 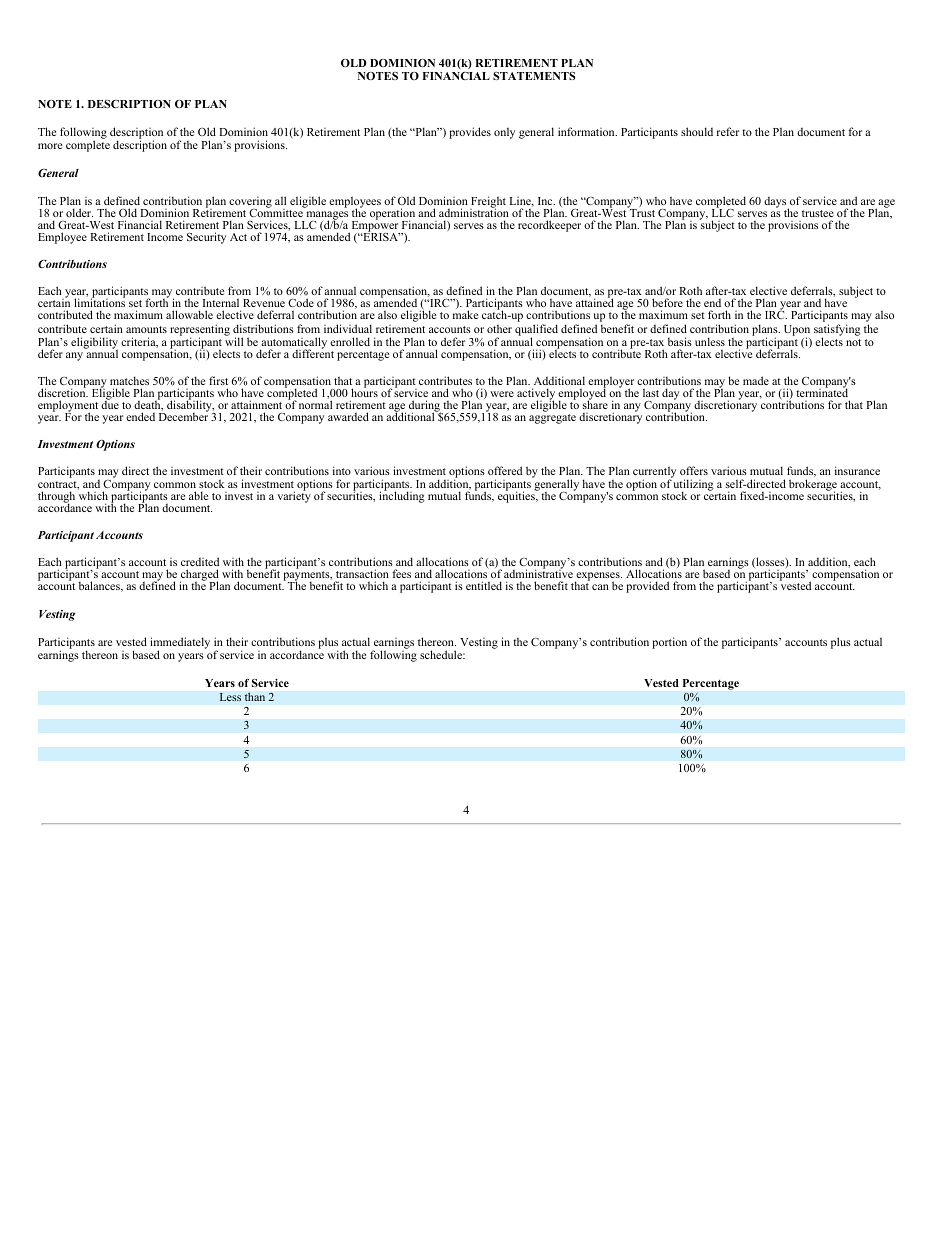 I want to click on variety, so click(x=294, y=496).
